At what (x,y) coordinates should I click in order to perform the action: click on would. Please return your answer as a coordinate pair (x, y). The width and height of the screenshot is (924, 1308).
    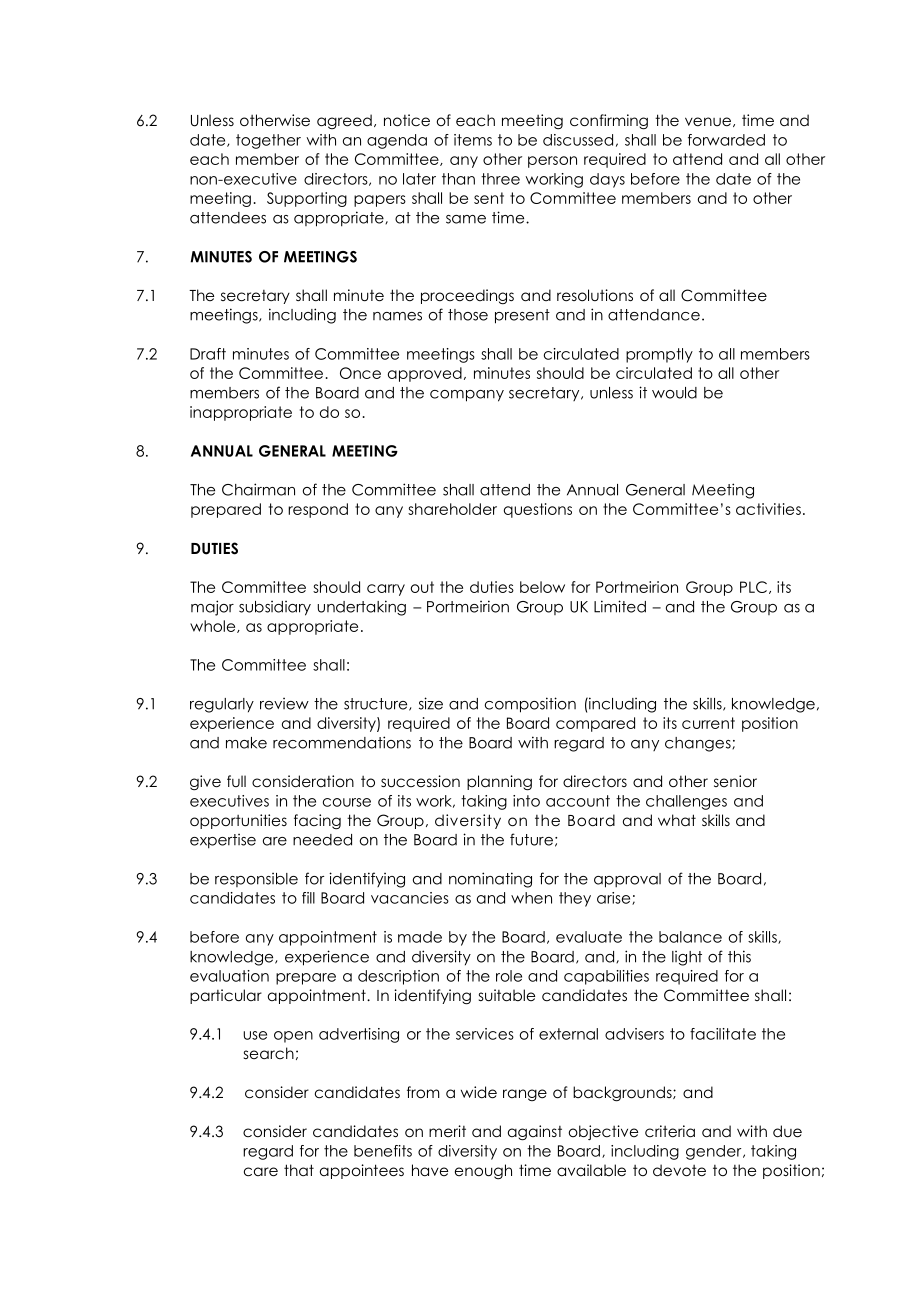
    Looking at the image, I should click on (674, 393).
